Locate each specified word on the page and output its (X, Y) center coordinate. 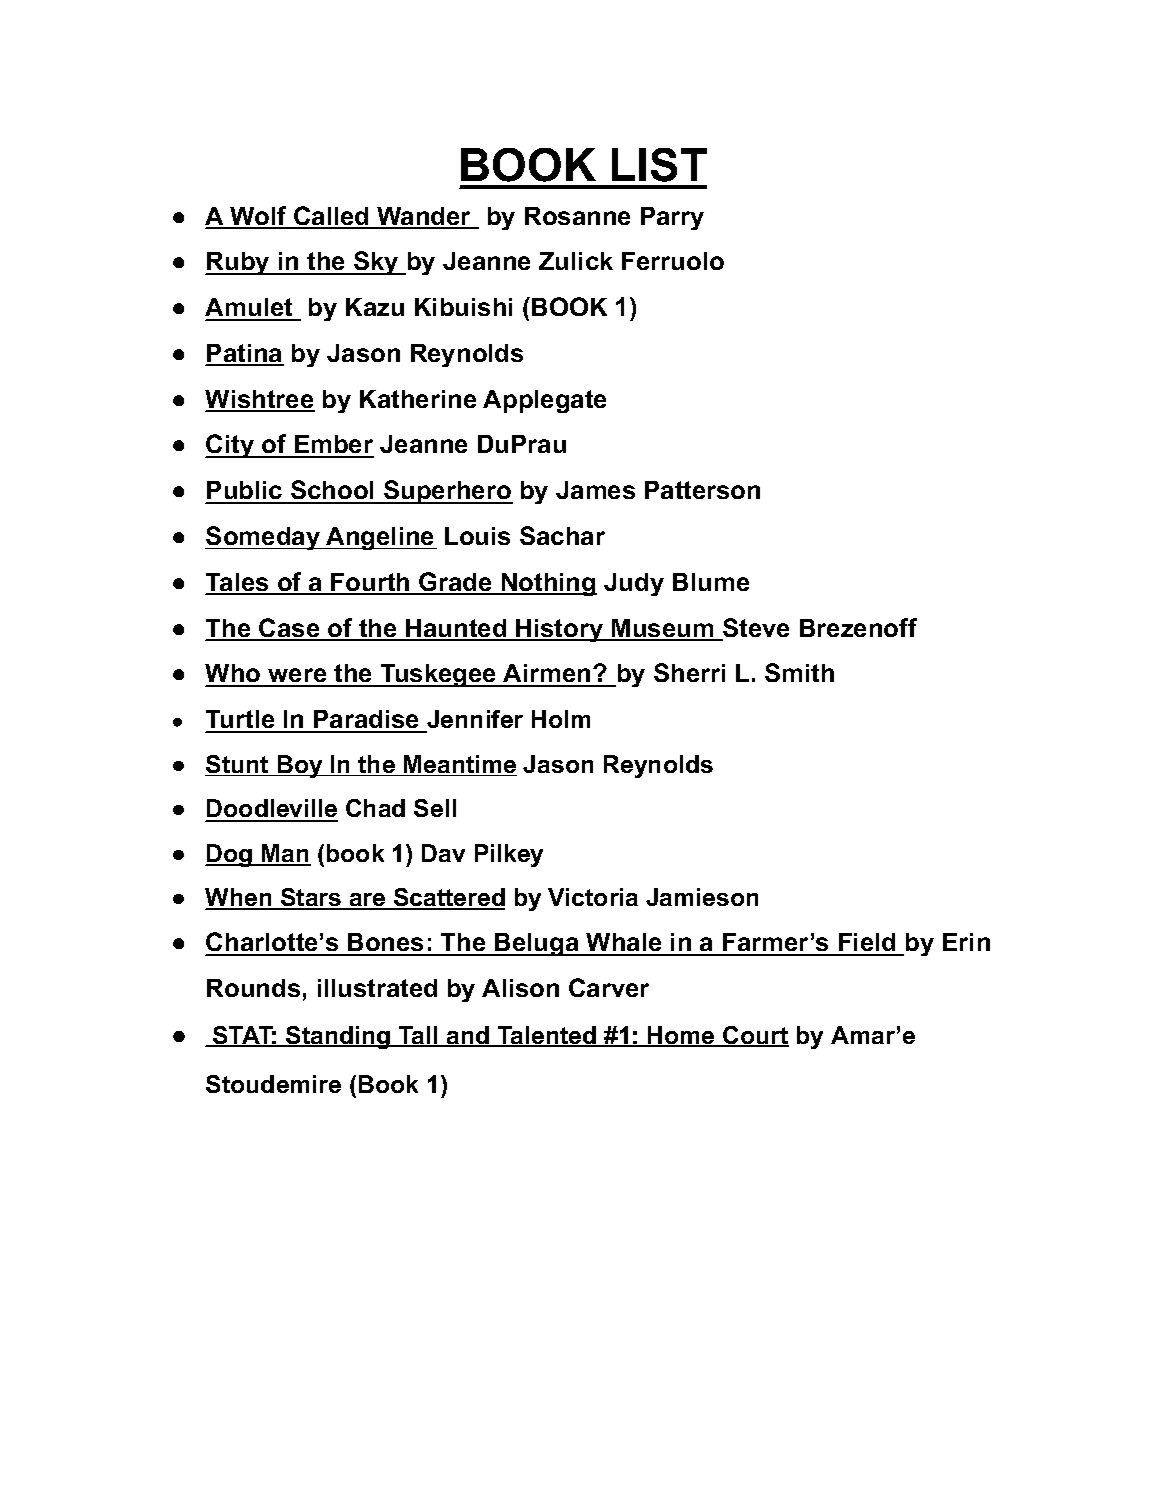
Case (290, 629)
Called (331, 217)
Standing (338, 1037)
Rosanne (577, 216)
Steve (755, 629)
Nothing (548, 584)
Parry (672, 218)
